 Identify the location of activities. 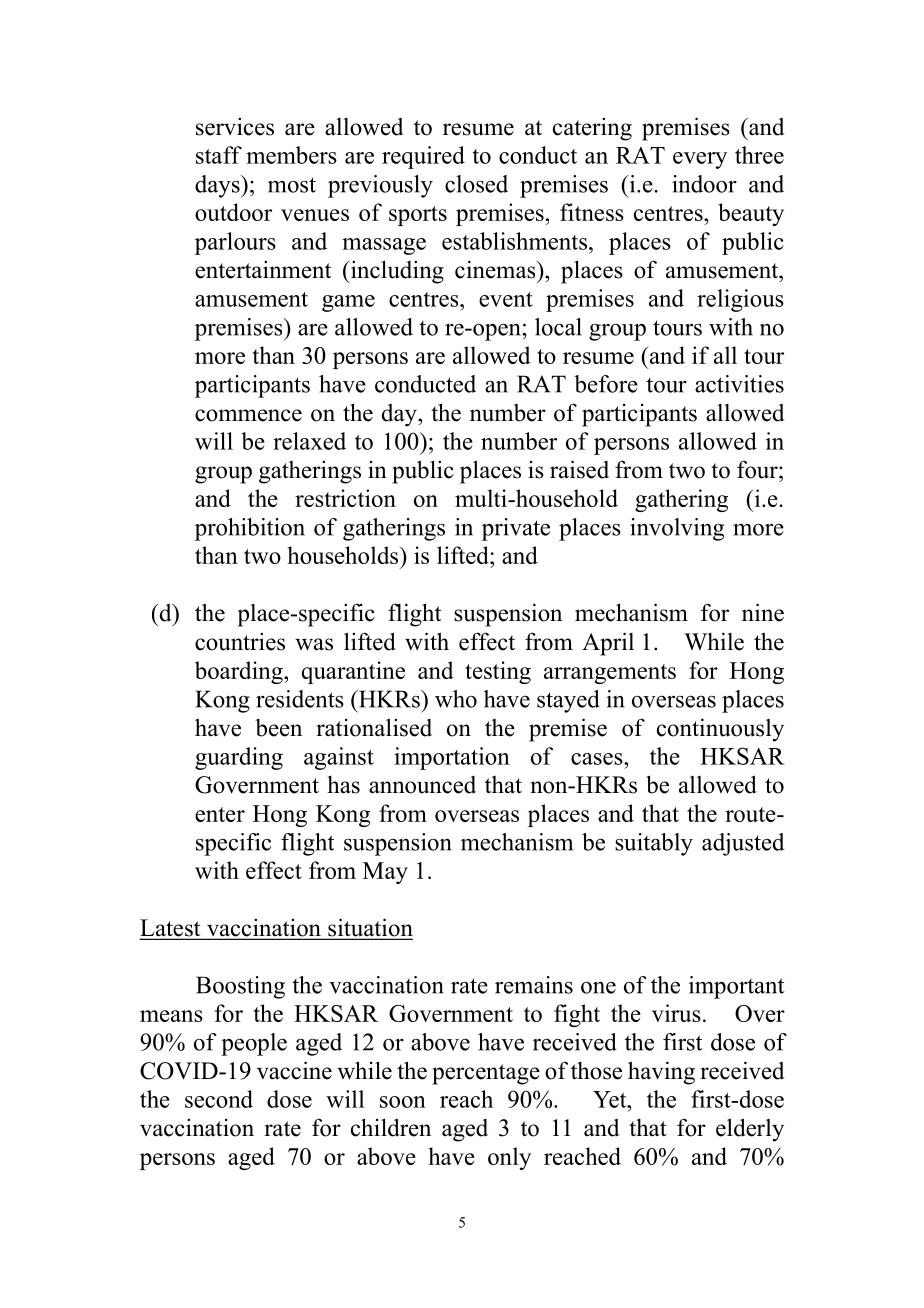
(739, 384).
